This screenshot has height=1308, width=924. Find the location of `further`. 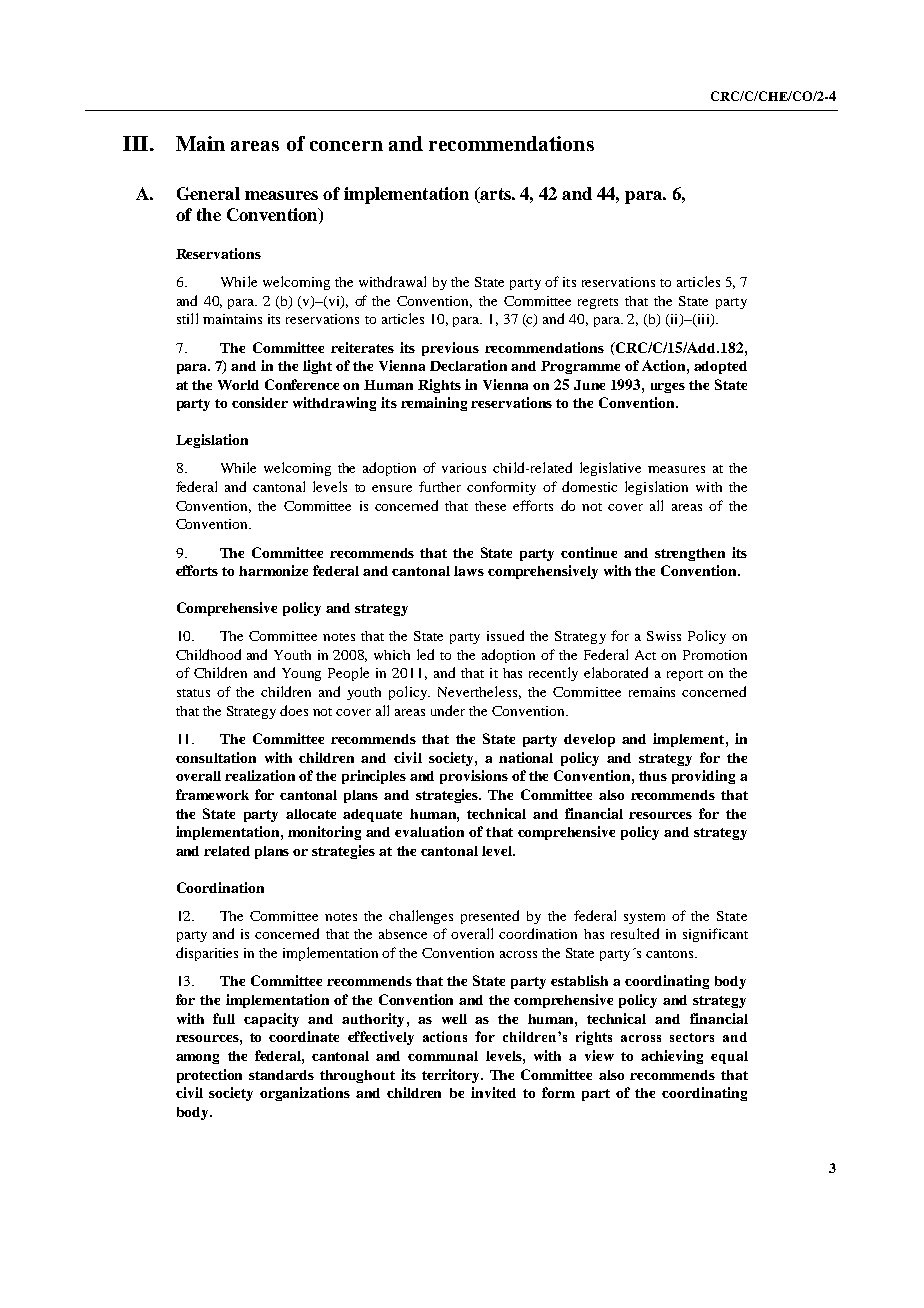

further is located at coordinates (440, 486).
